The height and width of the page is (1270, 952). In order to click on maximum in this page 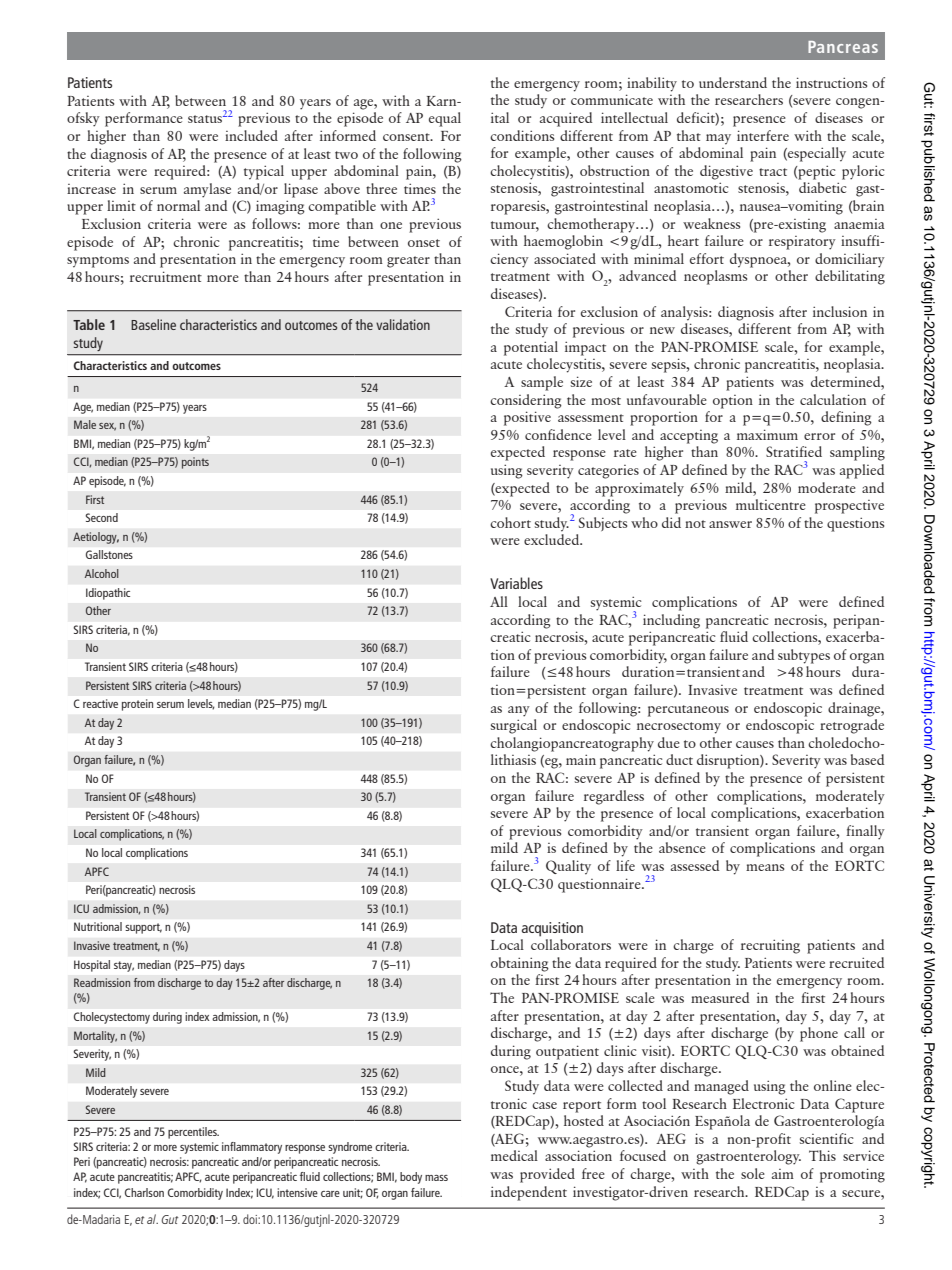, I will do `click(767, 434)`.
